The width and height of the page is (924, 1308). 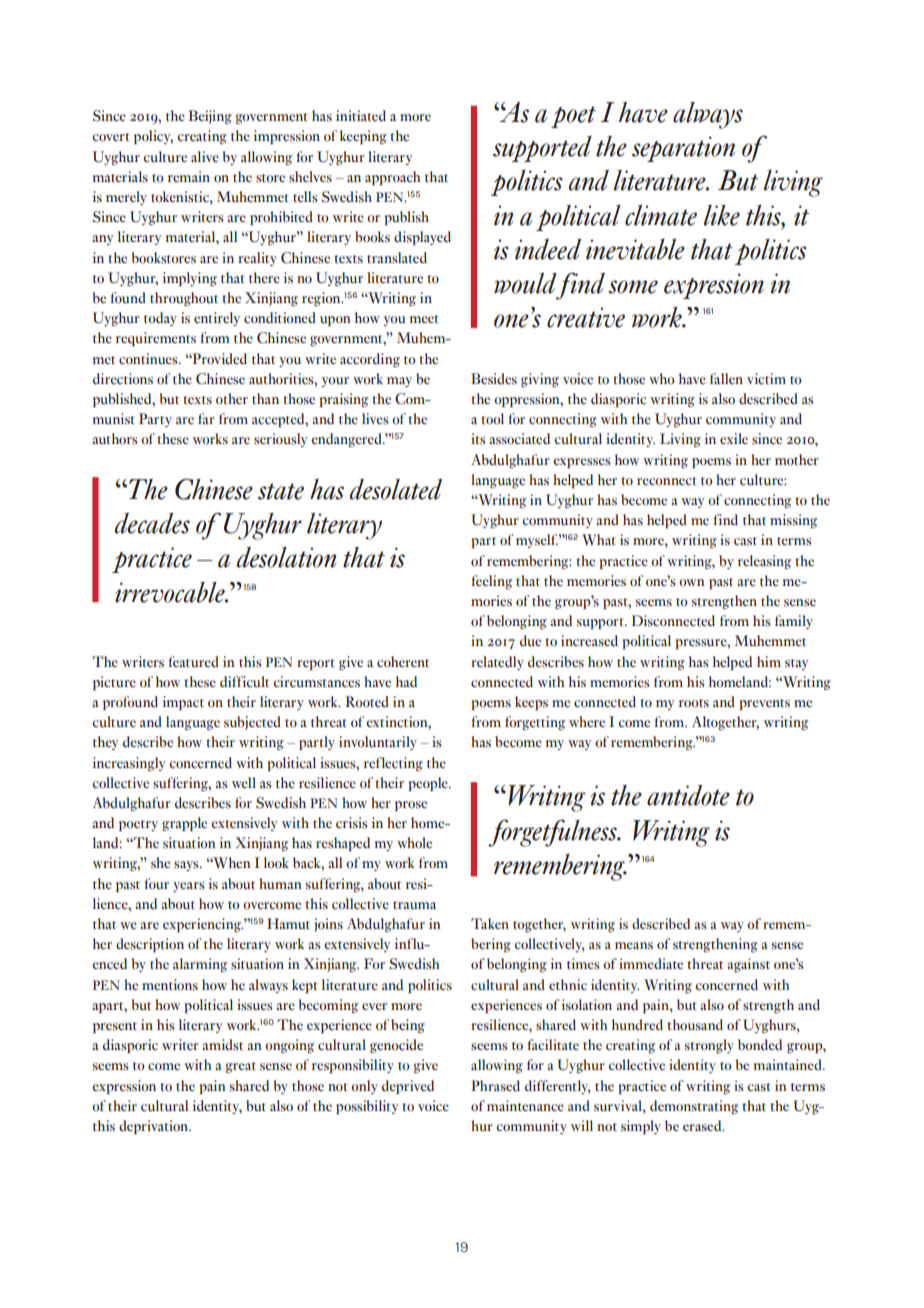 What do you see at coordinates (393, 178) in the page?
I see `approach` at bounding box center [393, 178].
